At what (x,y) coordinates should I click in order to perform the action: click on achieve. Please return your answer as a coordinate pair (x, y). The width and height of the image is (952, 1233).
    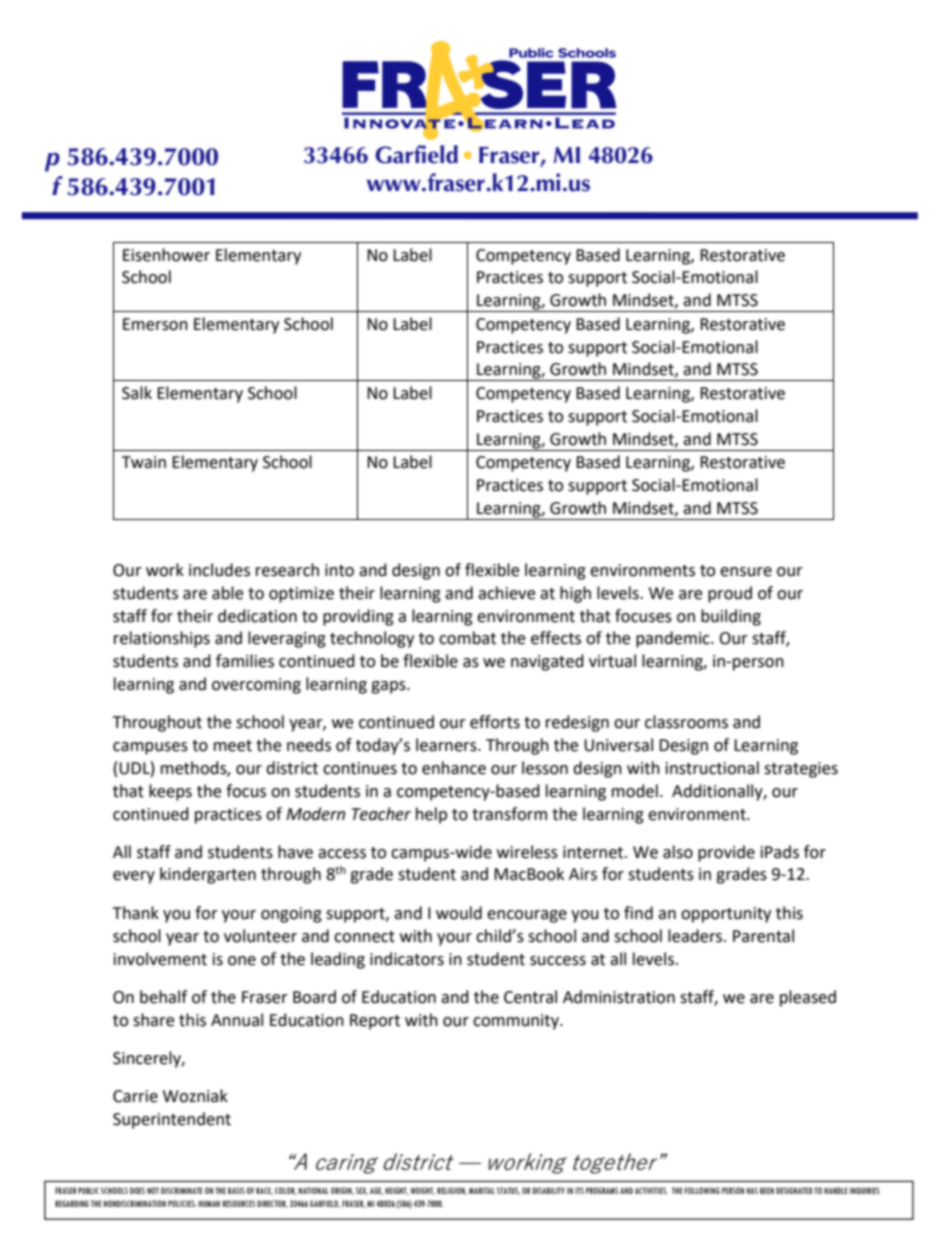
    Looking at the image, I should click on (506, 593).
